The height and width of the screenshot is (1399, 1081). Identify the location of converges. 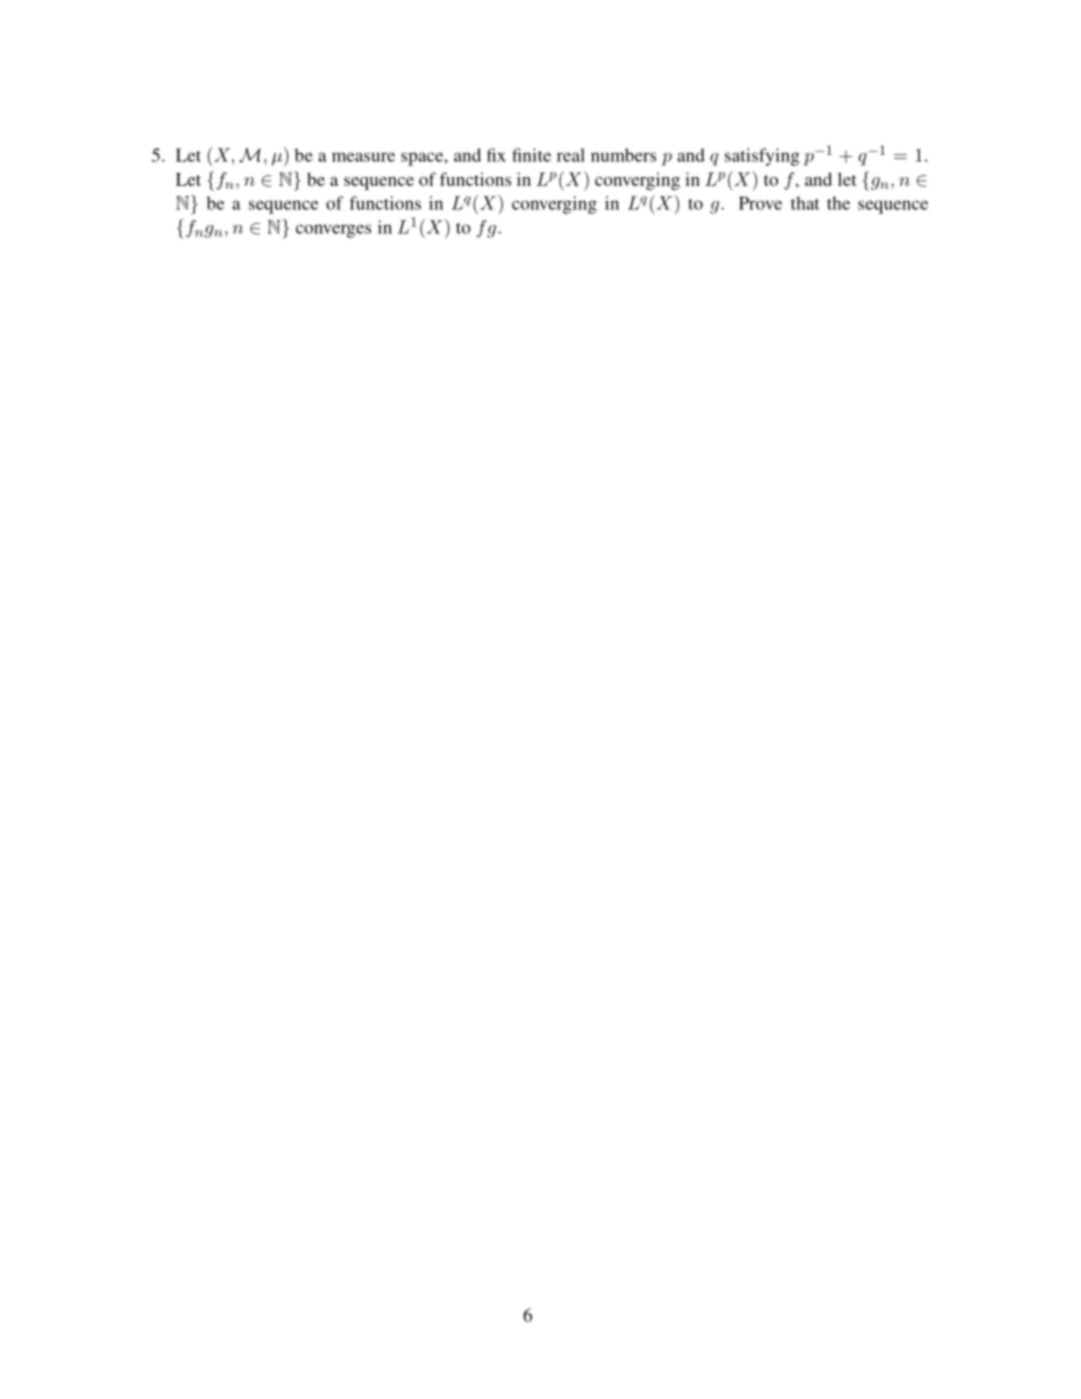
(333, 231).
